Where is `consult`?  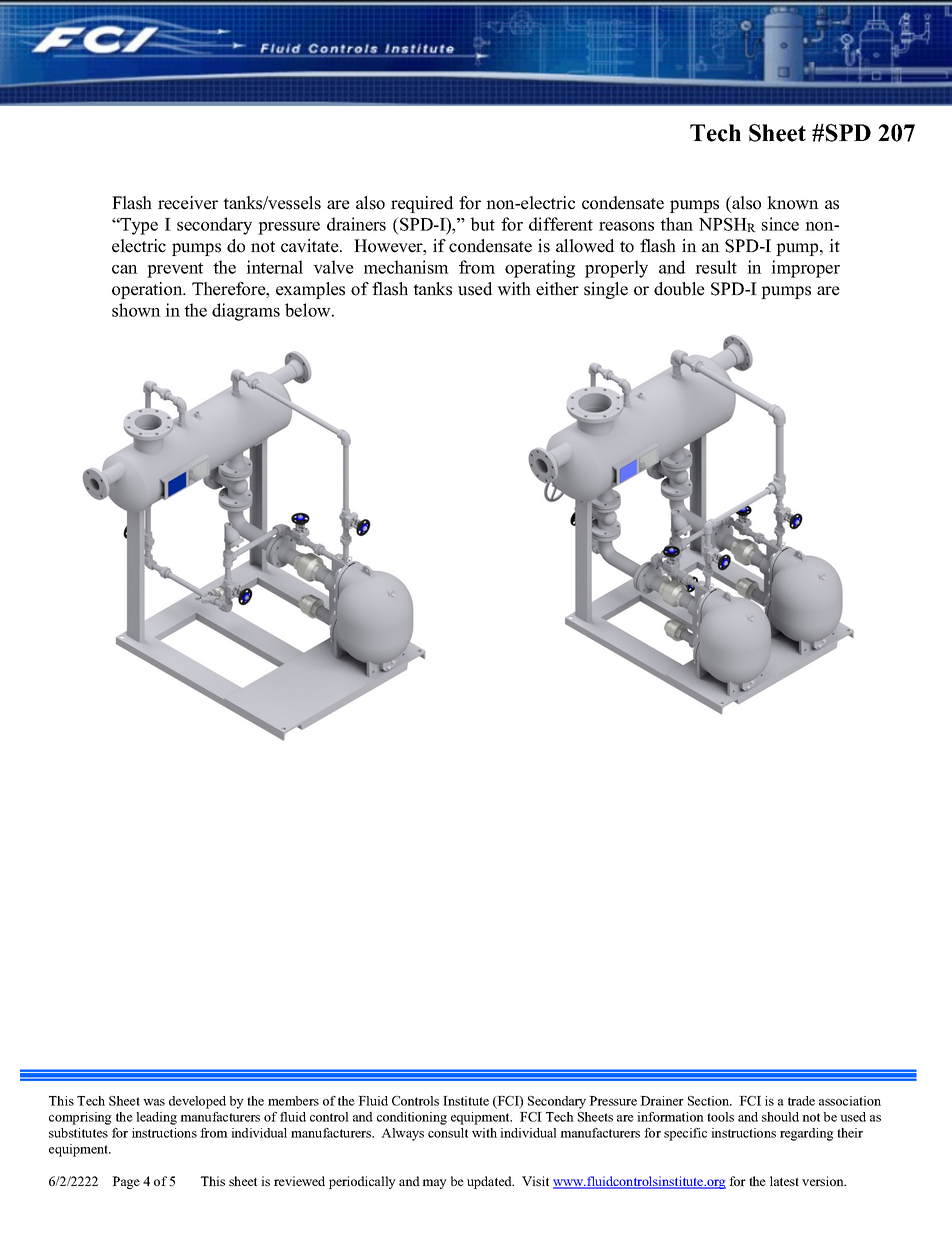 consult is located at coordinates (448, 1133).
